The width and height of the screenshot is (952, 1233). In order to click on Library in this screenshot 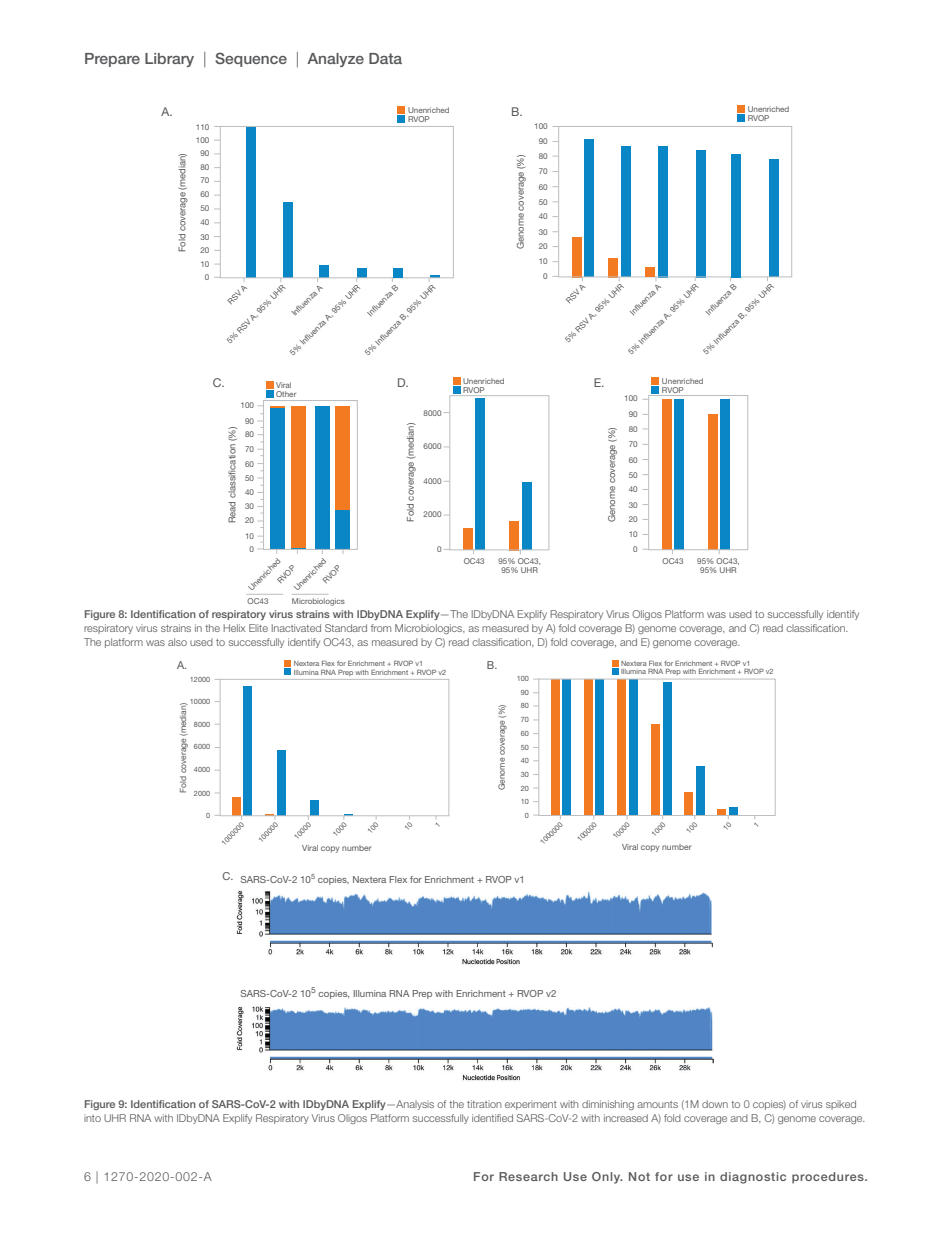, I will do `click(169, 60)`.
